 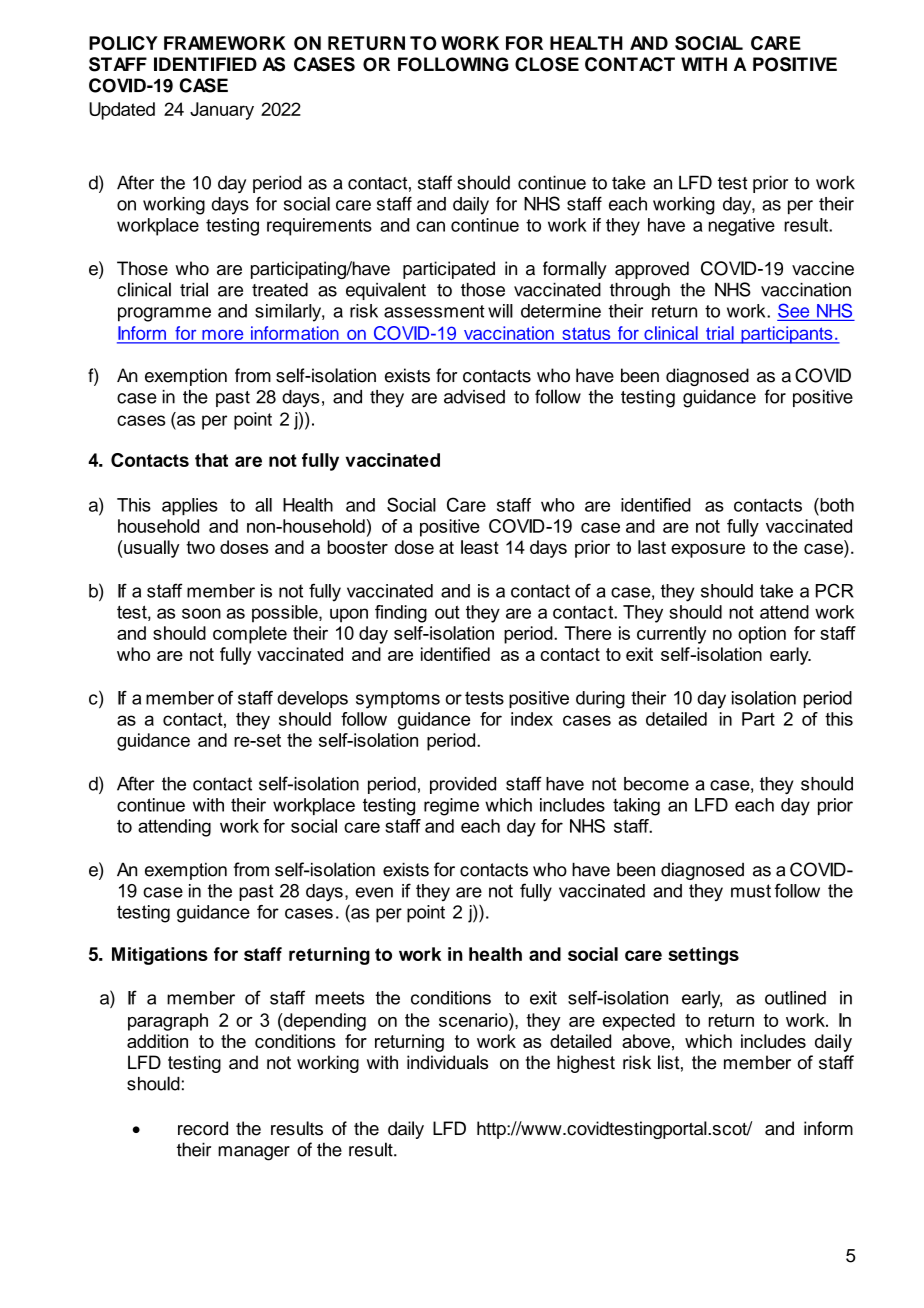 What do you see at coordinates (742, 227) in the screenshot?
I see `negative` at bounding box center [742, 227].
